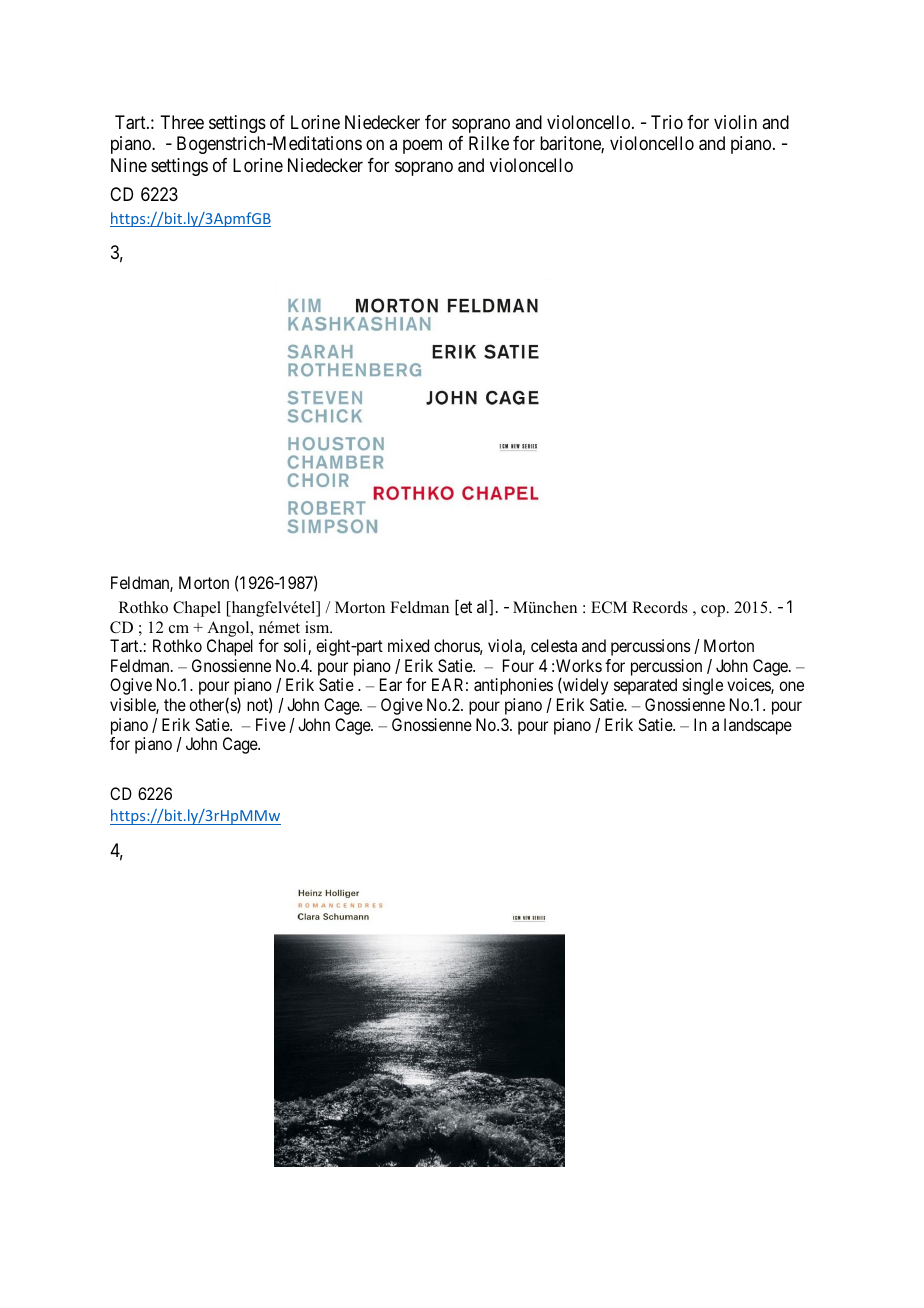 The height and width of the page is (1308, 924). Describe the element at coordinates (703, 686) in the page. I see `single` at that location.
